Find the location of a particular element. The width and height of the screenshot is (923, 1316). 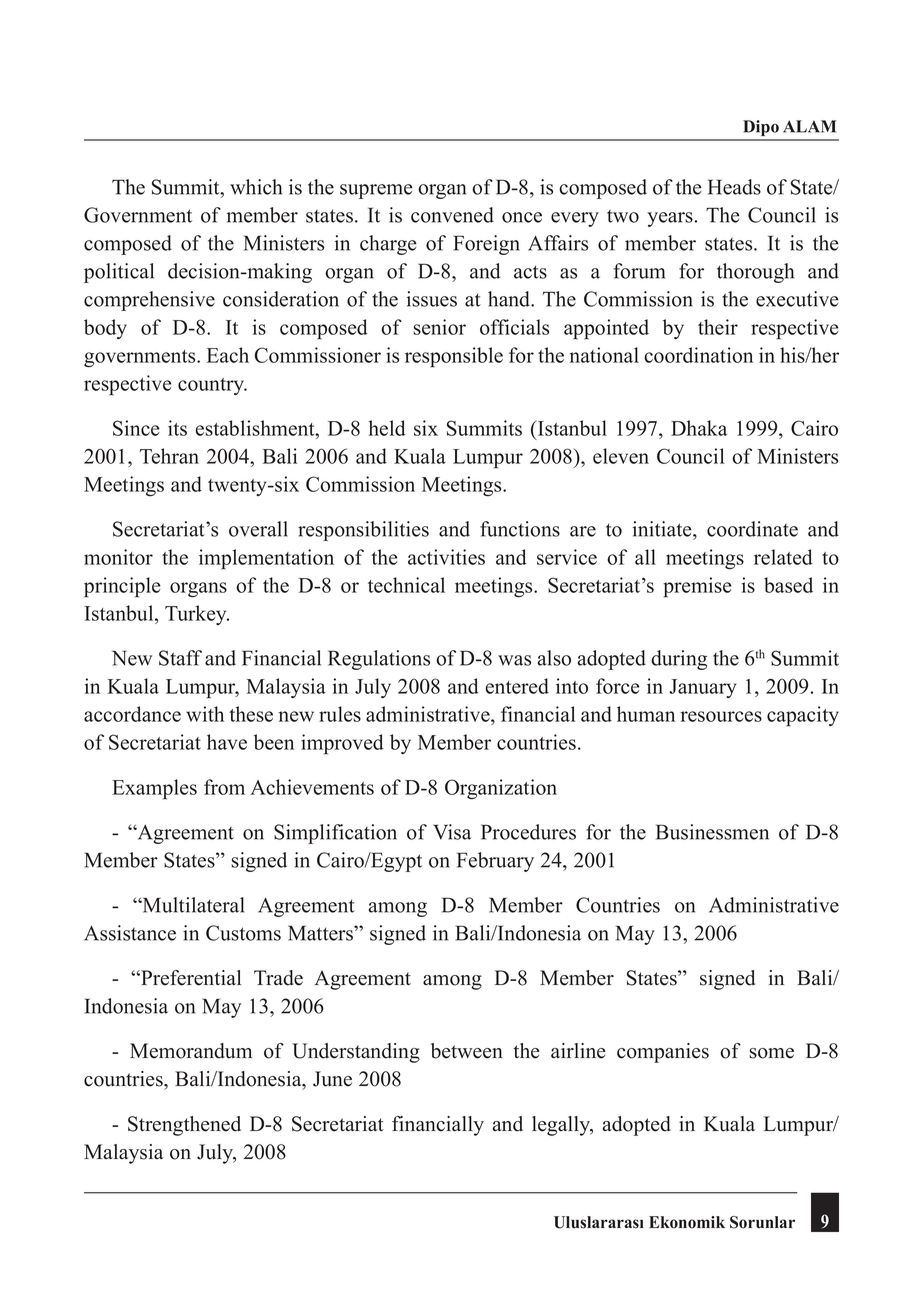

Turkey is located at coordinates (197, 615).
